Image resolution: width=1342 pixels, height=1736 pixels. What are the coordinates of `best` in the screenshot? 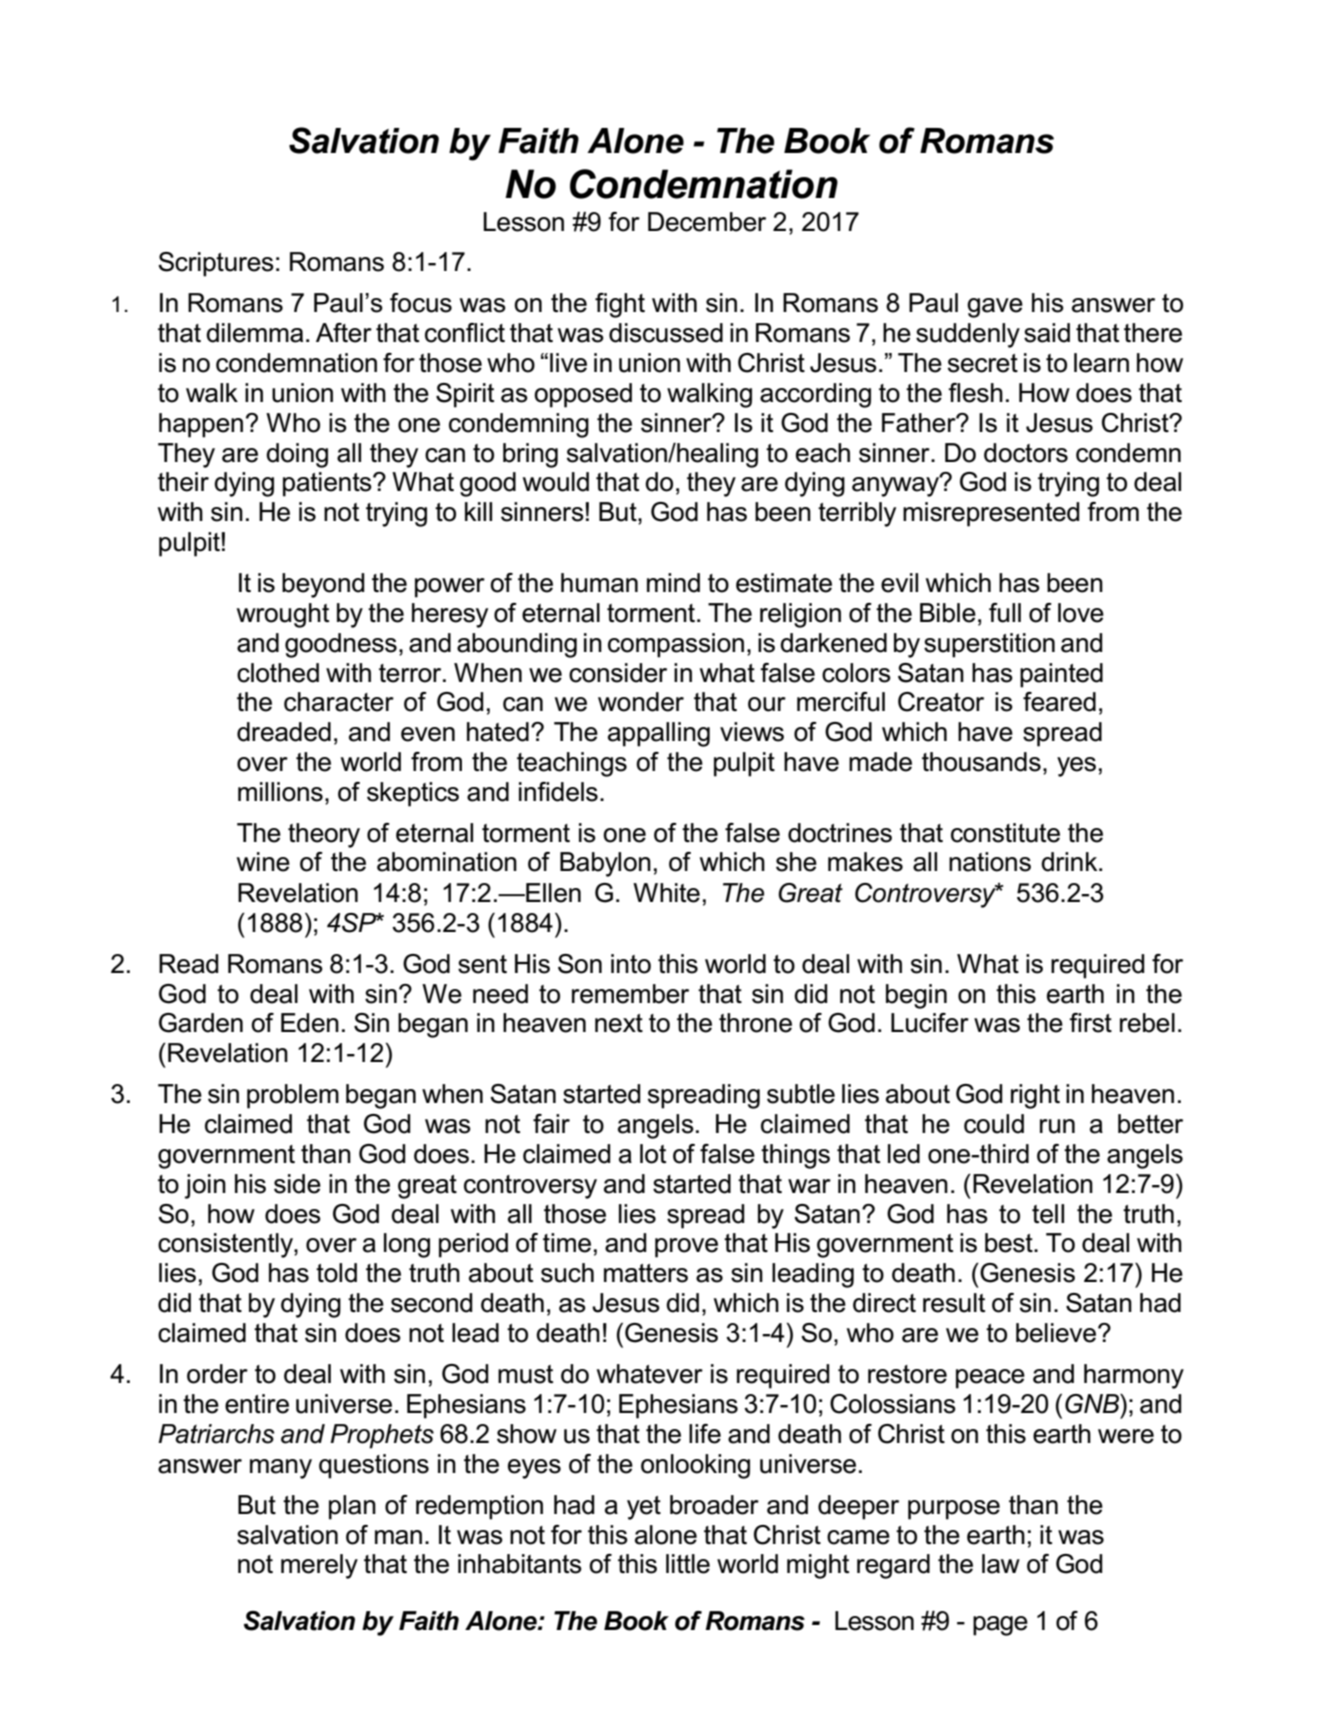 It's located at (1010, 1243).
